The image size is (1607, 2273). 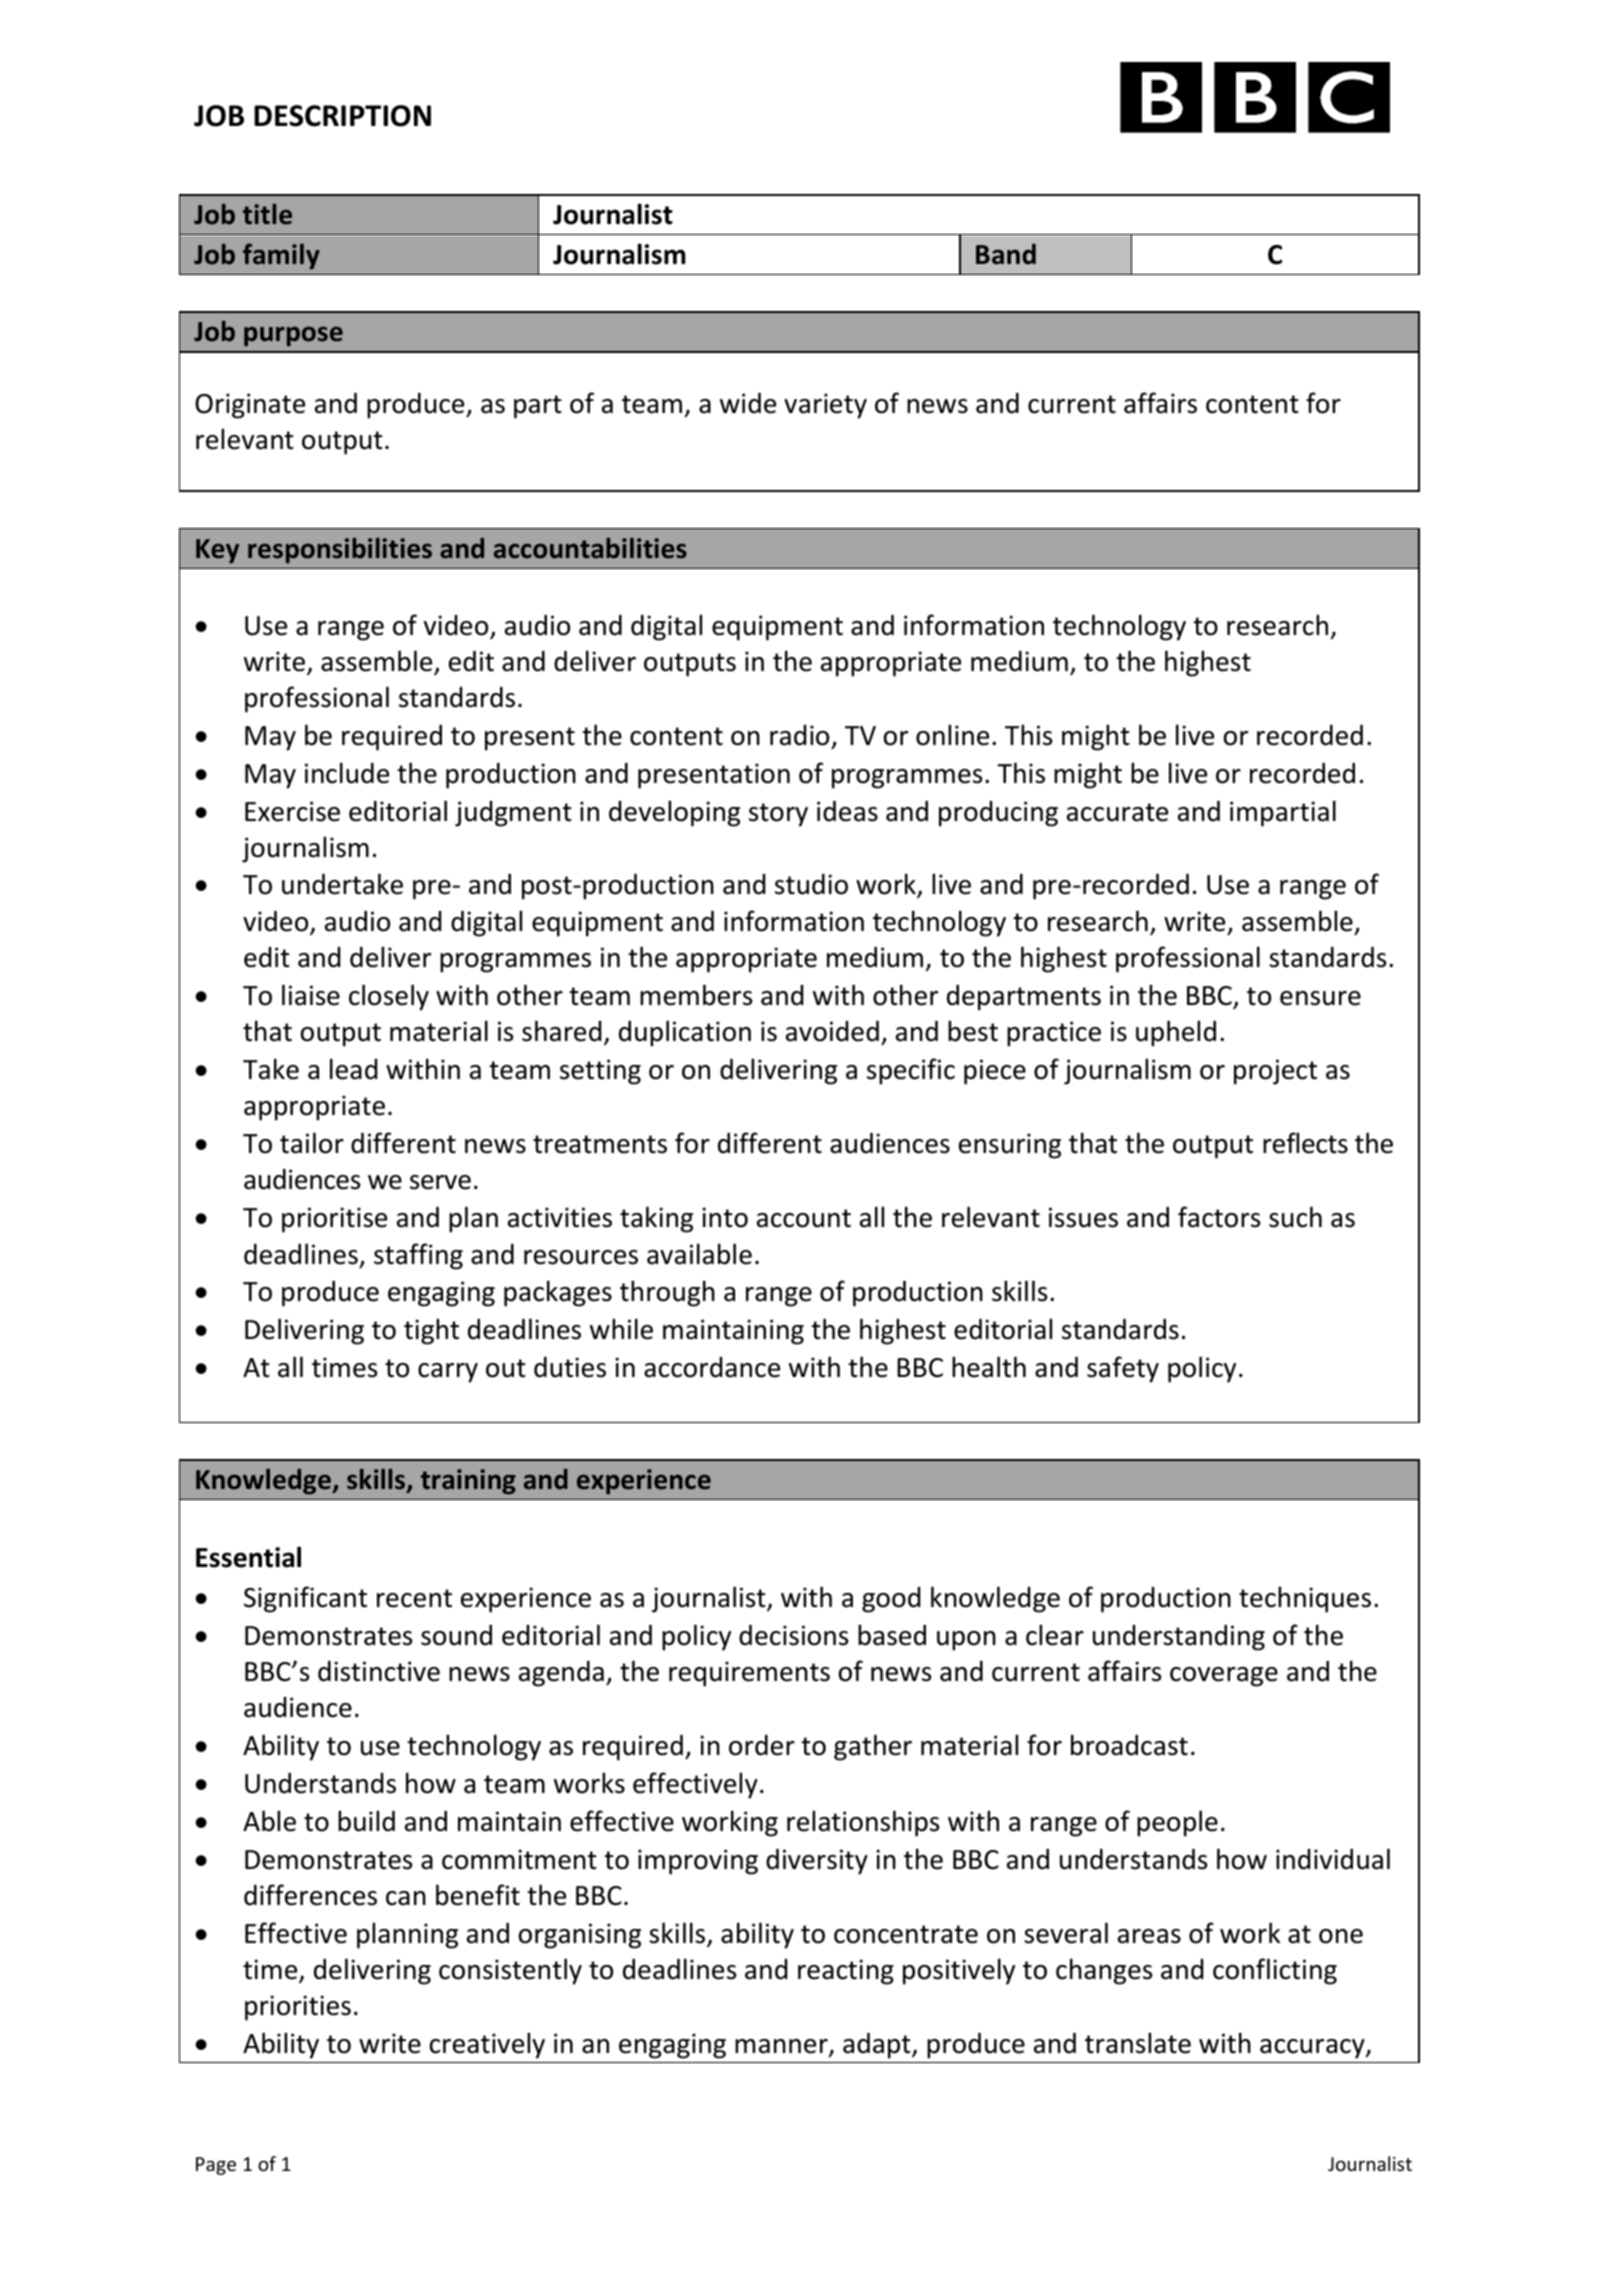 What do you see at coordinates (762, 1745) in the image?
I see `order` at bounding box center [762, 1745].
